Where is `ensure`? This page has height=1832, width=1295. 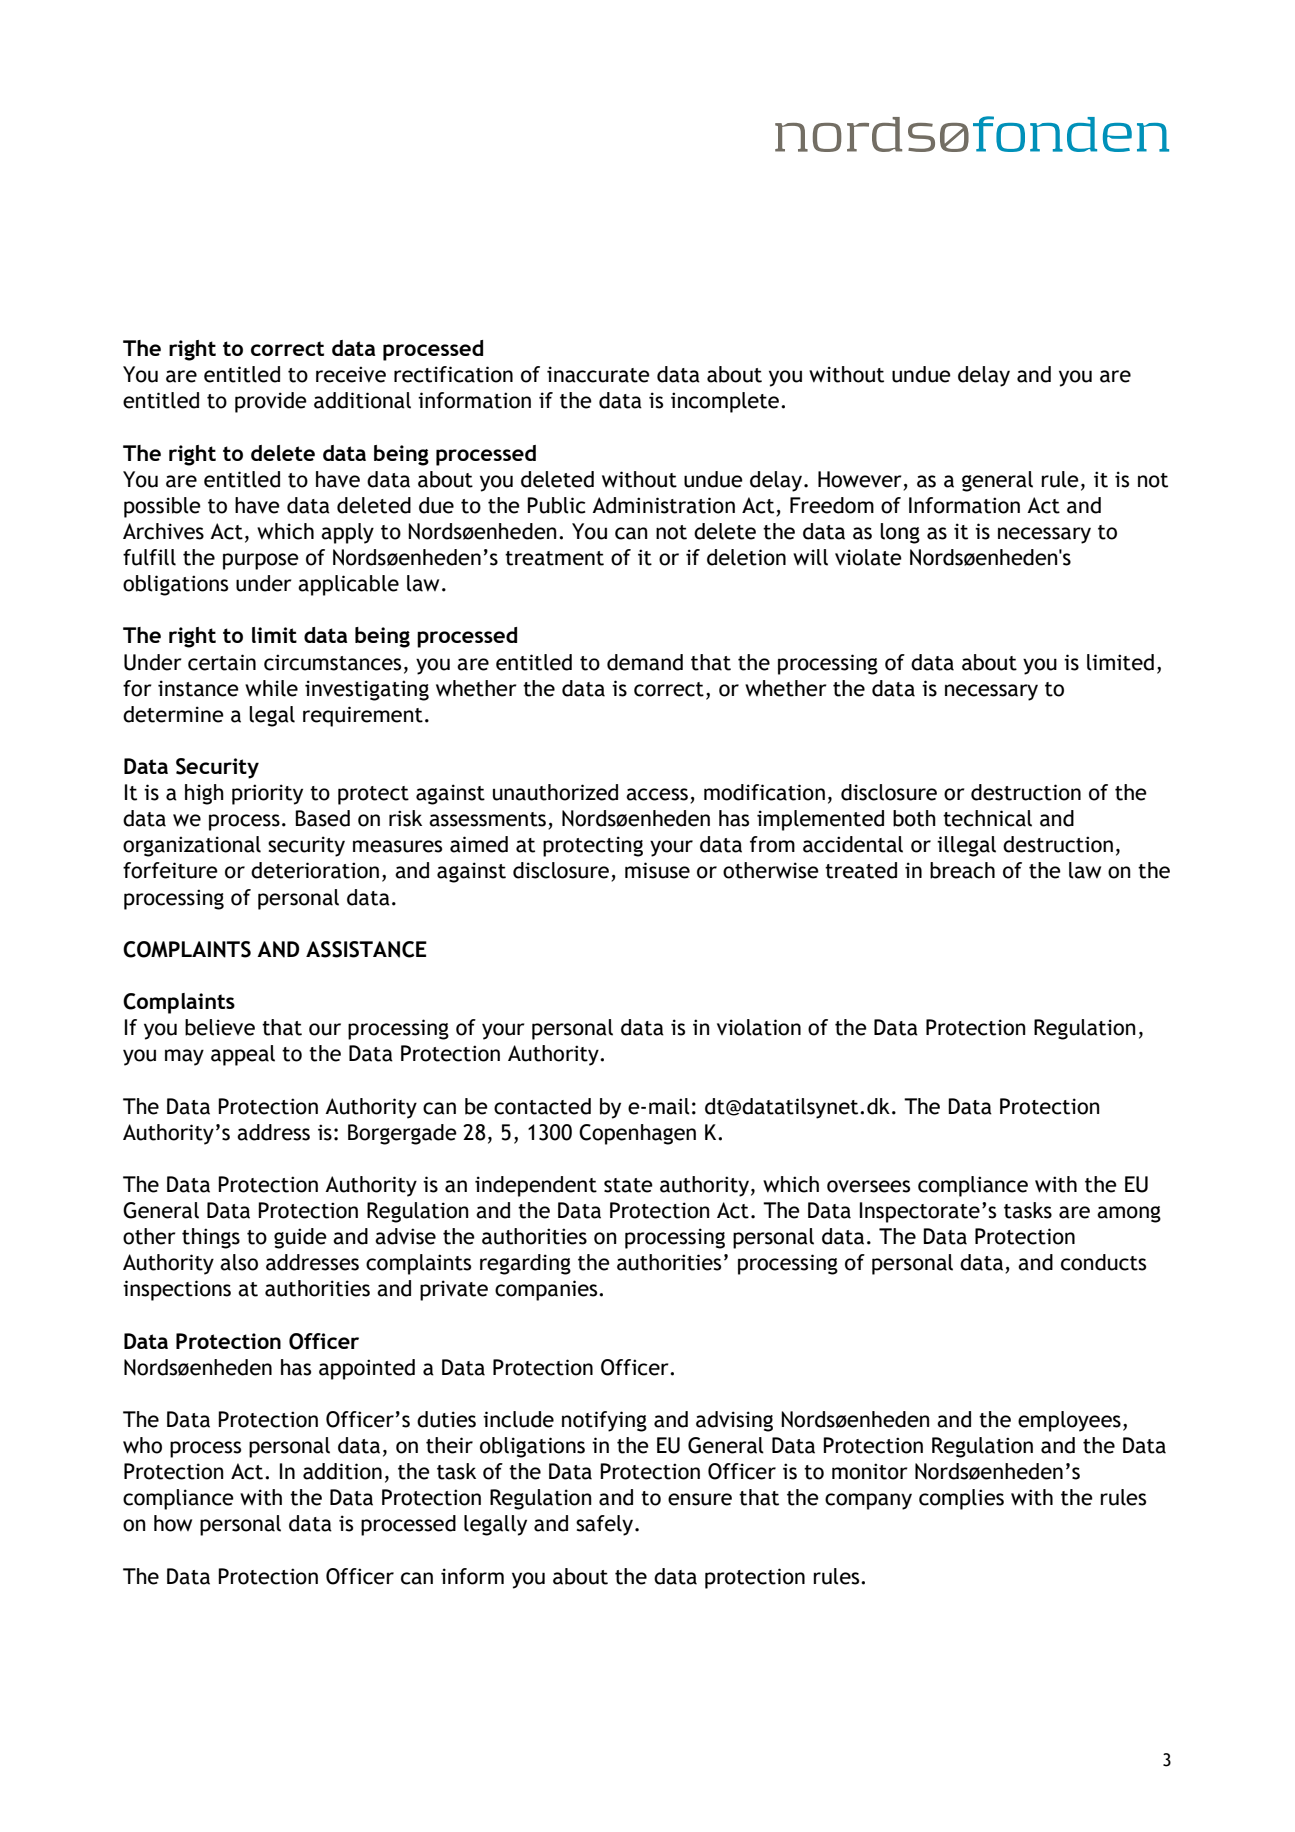 ensure is located at coordinates (700, 1499).
